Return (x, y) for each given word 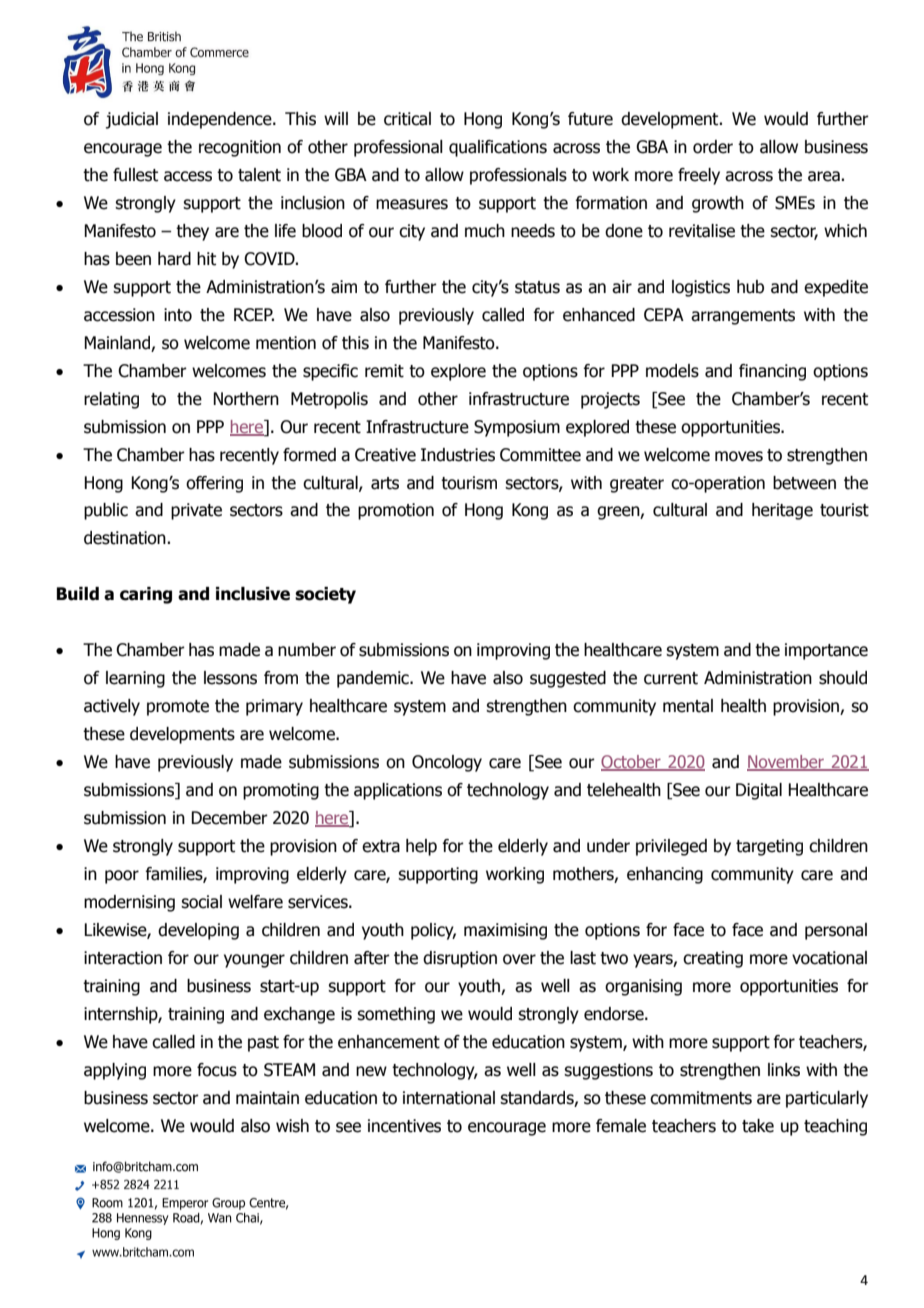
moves (739, 456)
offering (214, 484)
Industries (458, 455)
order (713, 147)
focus (217, 1070)
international (449, 1098)
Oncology (447, 763)
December (229, 818)
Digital (759, 791)
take (758, 1126)
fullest (135, 175)
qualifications (498, 148)
